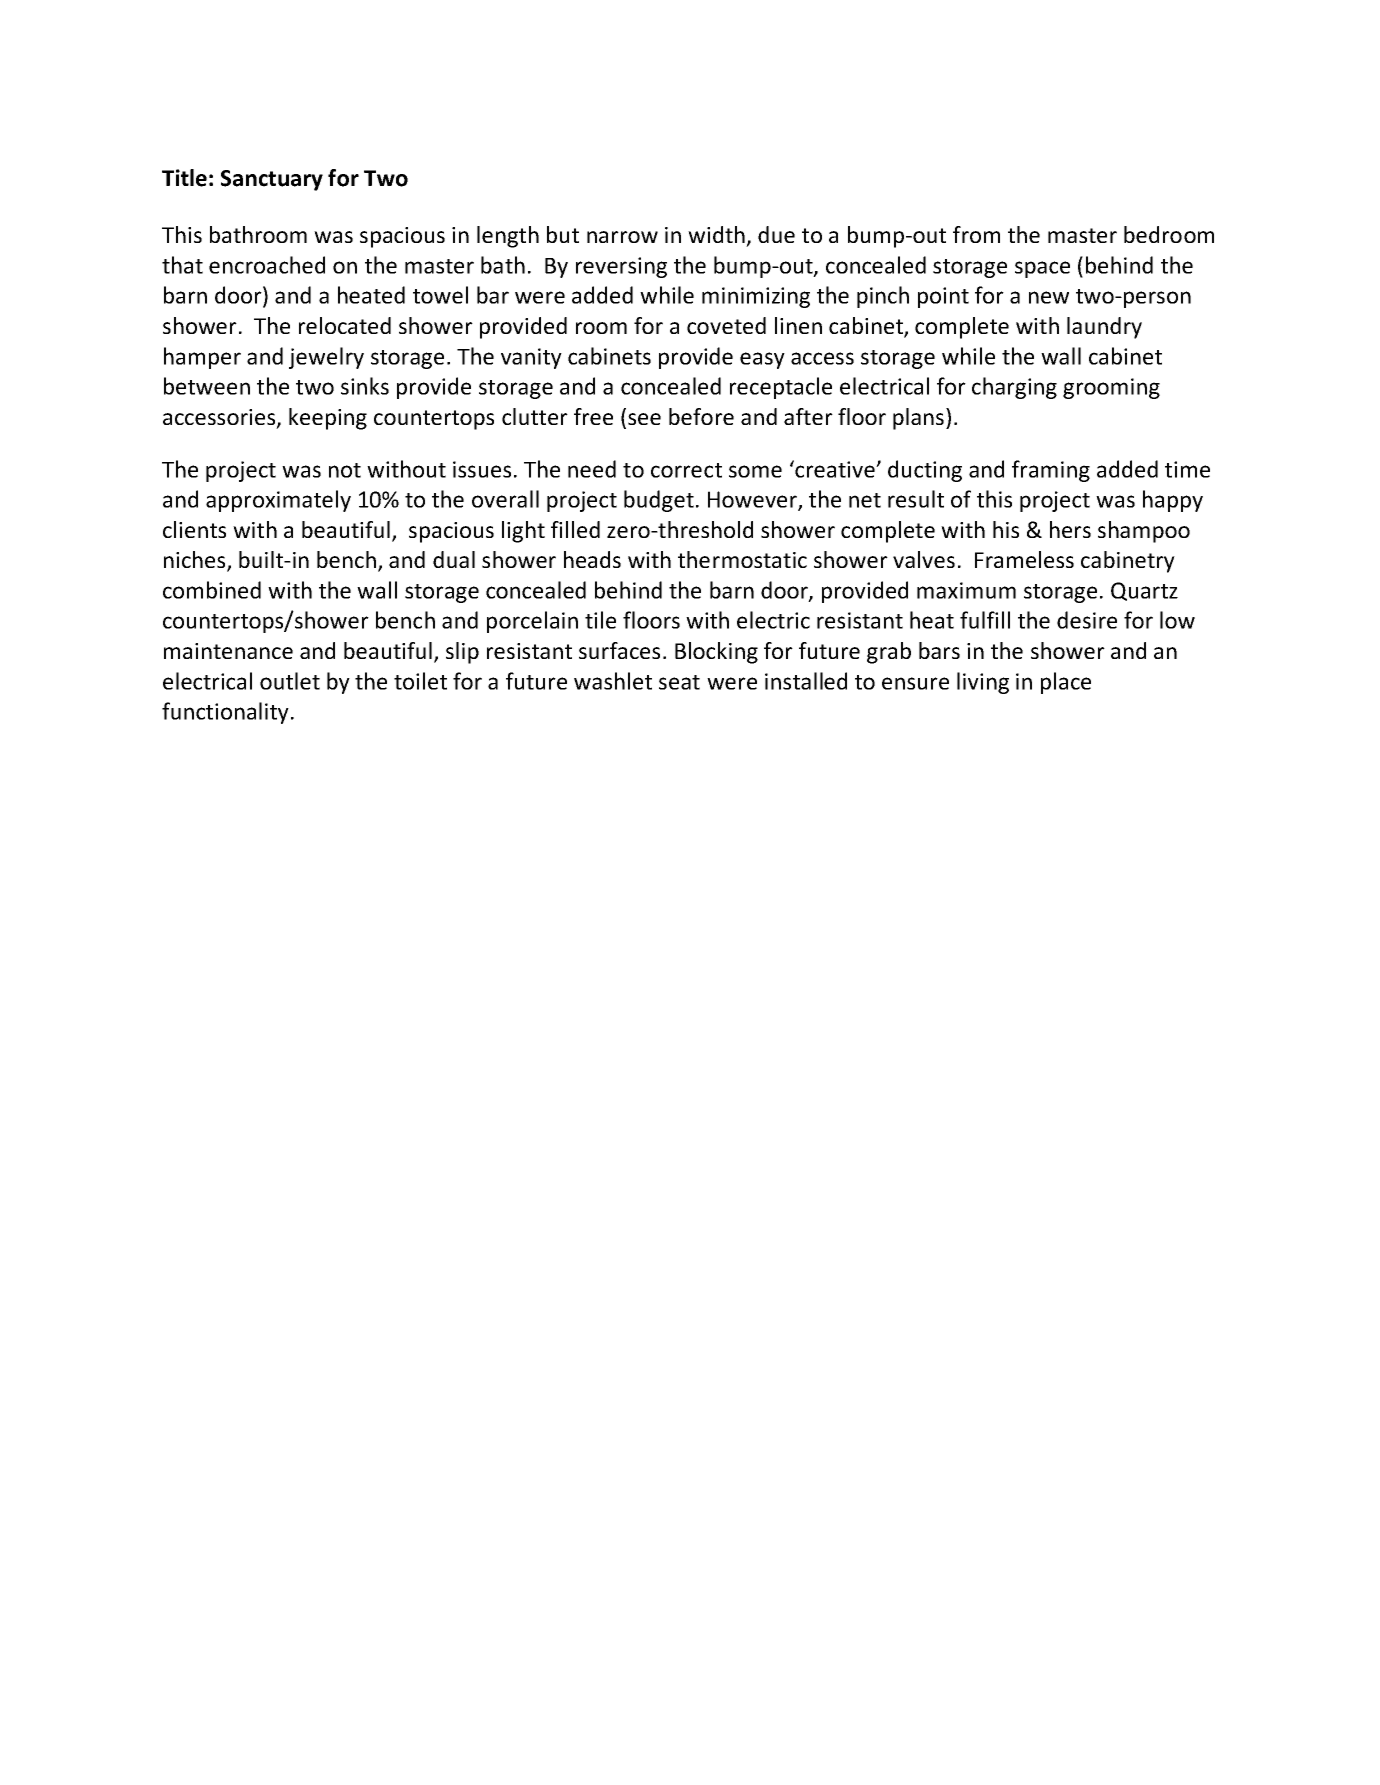  What do you see at coordinates (196, 561) in the screenshot?
I see `niches` at bounding box center [196, 561].
